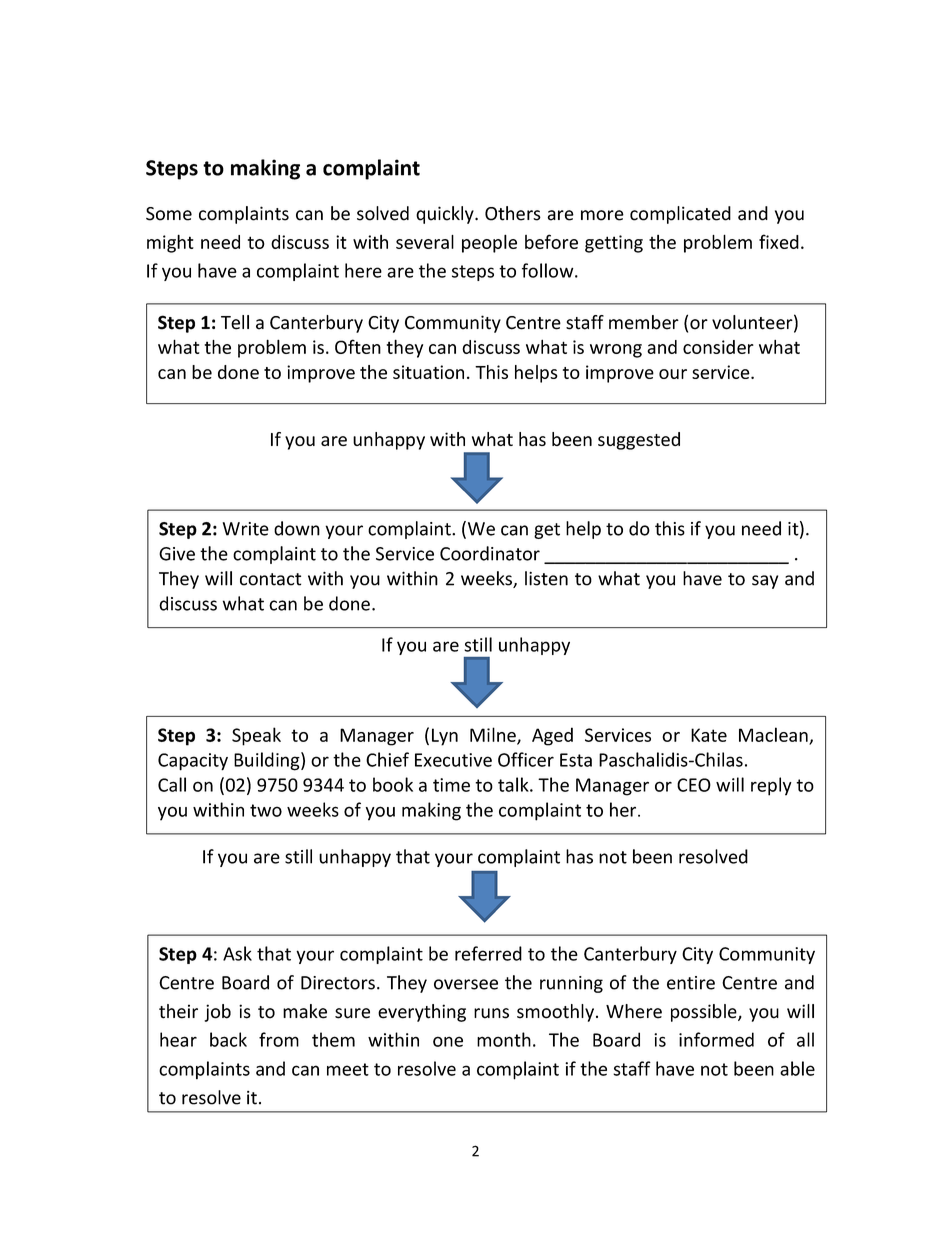  What do you see at coordinates (489, 243) in the document?
I see `people` at bounding box center [489, 243].
